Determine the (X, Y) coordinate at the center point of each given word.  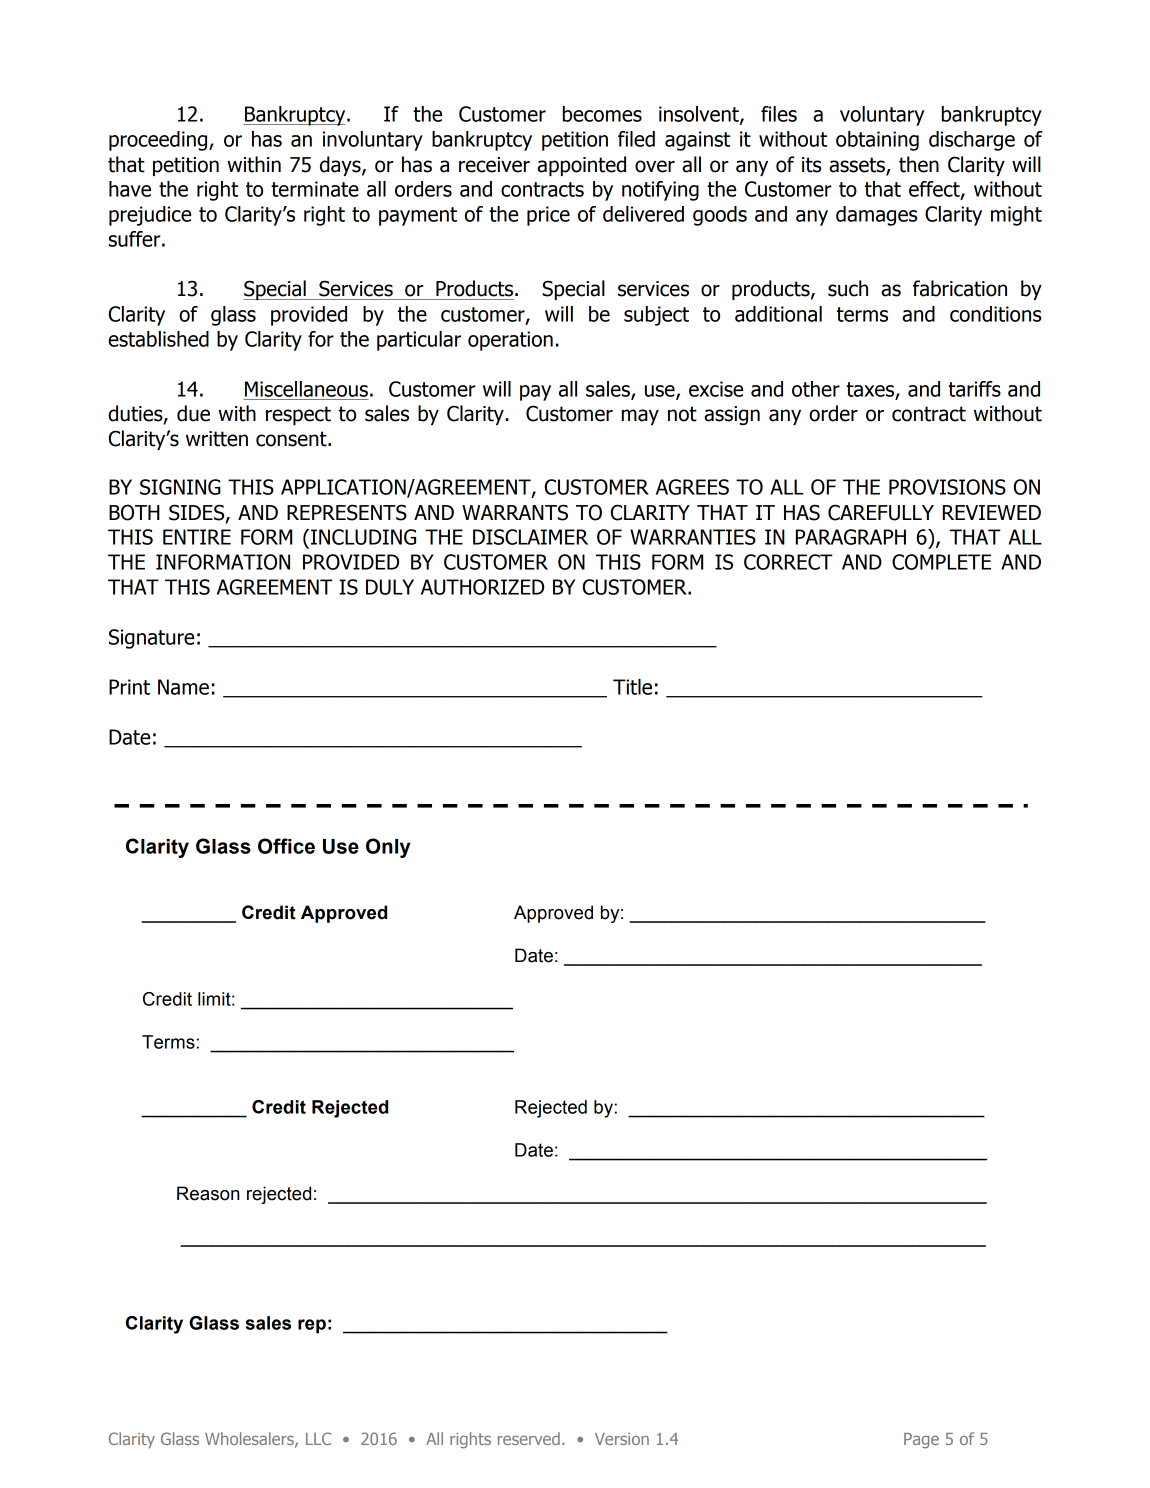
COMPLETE (941, 562)
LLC (318, 1438)
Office (286, 846)
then (919, 164)
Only (388, 848)
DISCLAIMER (530, 537)
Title (632, 687)
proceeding (159, 141)
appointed (581, 166)
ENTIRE (197, 537)
